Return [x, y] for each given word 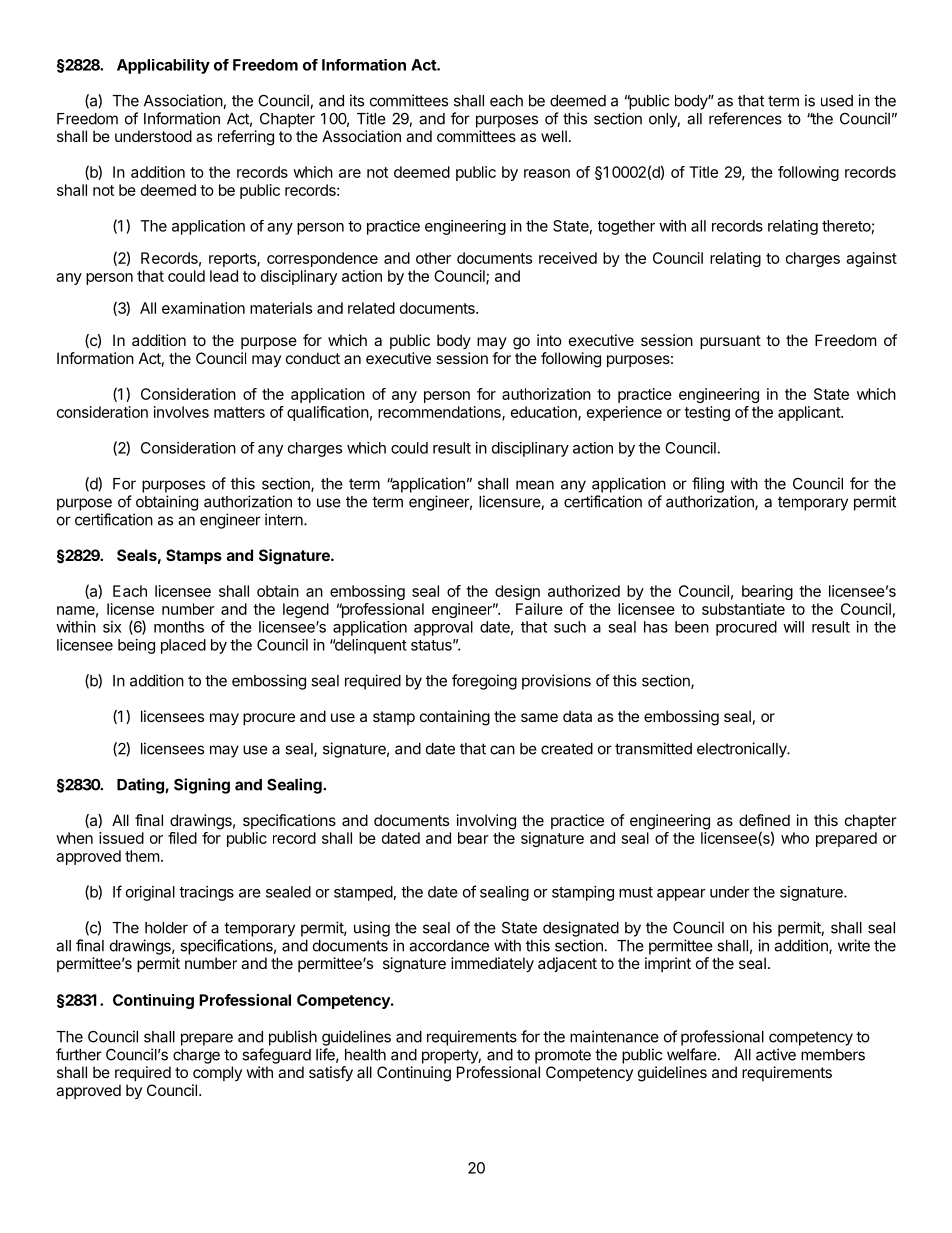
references [745, 118]
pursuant [730, 342]
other [433, 258]
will [793, 627]
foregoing [484, 682]
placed [183, 646]
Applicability [163, 66]
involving [486, 822]
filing [708, 485]
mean [535, 485]
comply [217, 1073]
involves [181, 412]
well [554, 136]
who [795, 838]
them [142, 856]
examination [203, 308]
